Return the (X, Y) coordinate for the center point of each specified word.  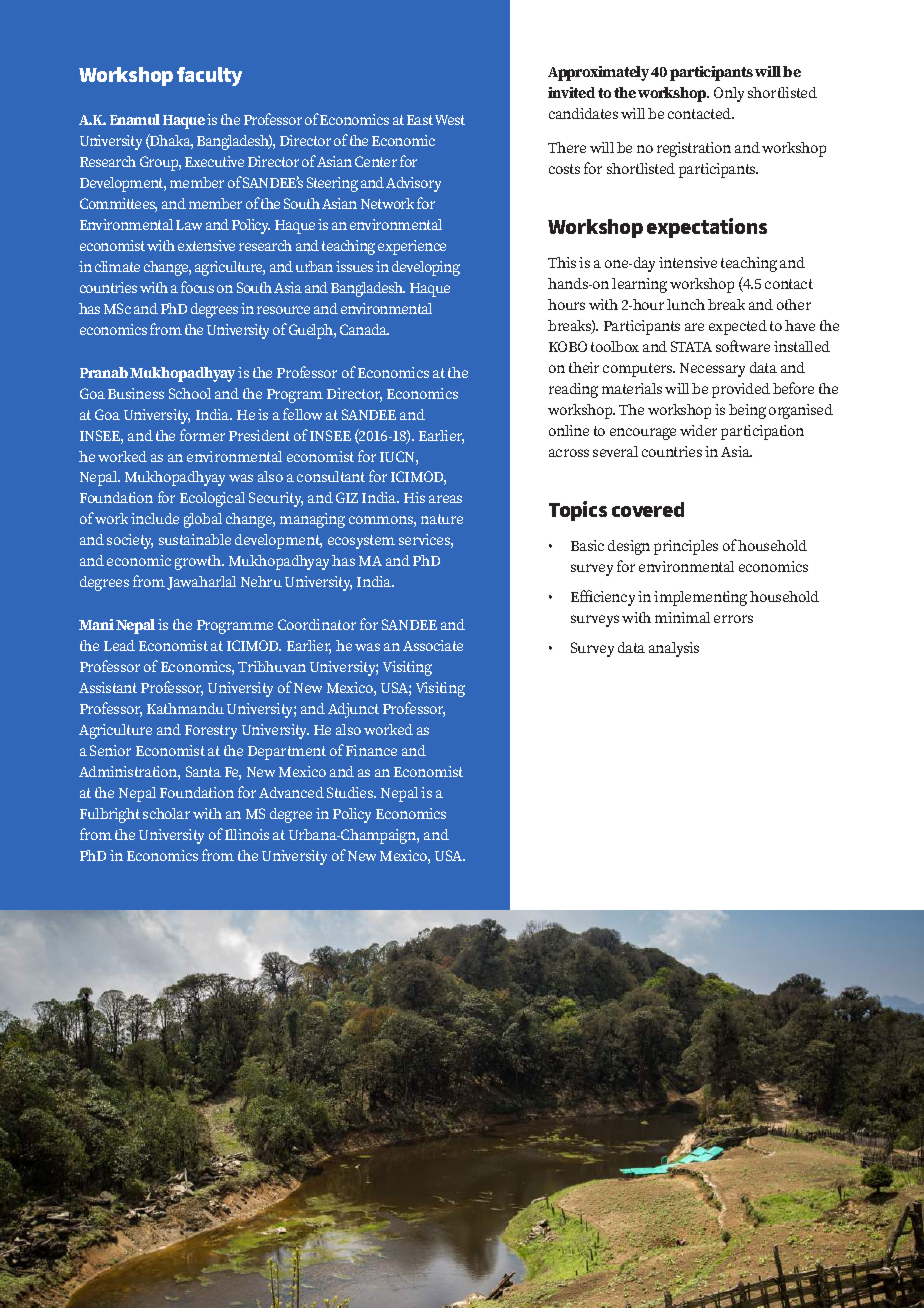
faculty (209, 76)
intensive (688, 262)
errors (733, 619)
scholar (166, 813)
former (202, 435)
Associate (433, 645)
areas (445, 499)
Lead (119, 645)
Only (729, 94)
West (450, 120)
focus (197, 287)
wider (698, 430)
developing (426, 268)
